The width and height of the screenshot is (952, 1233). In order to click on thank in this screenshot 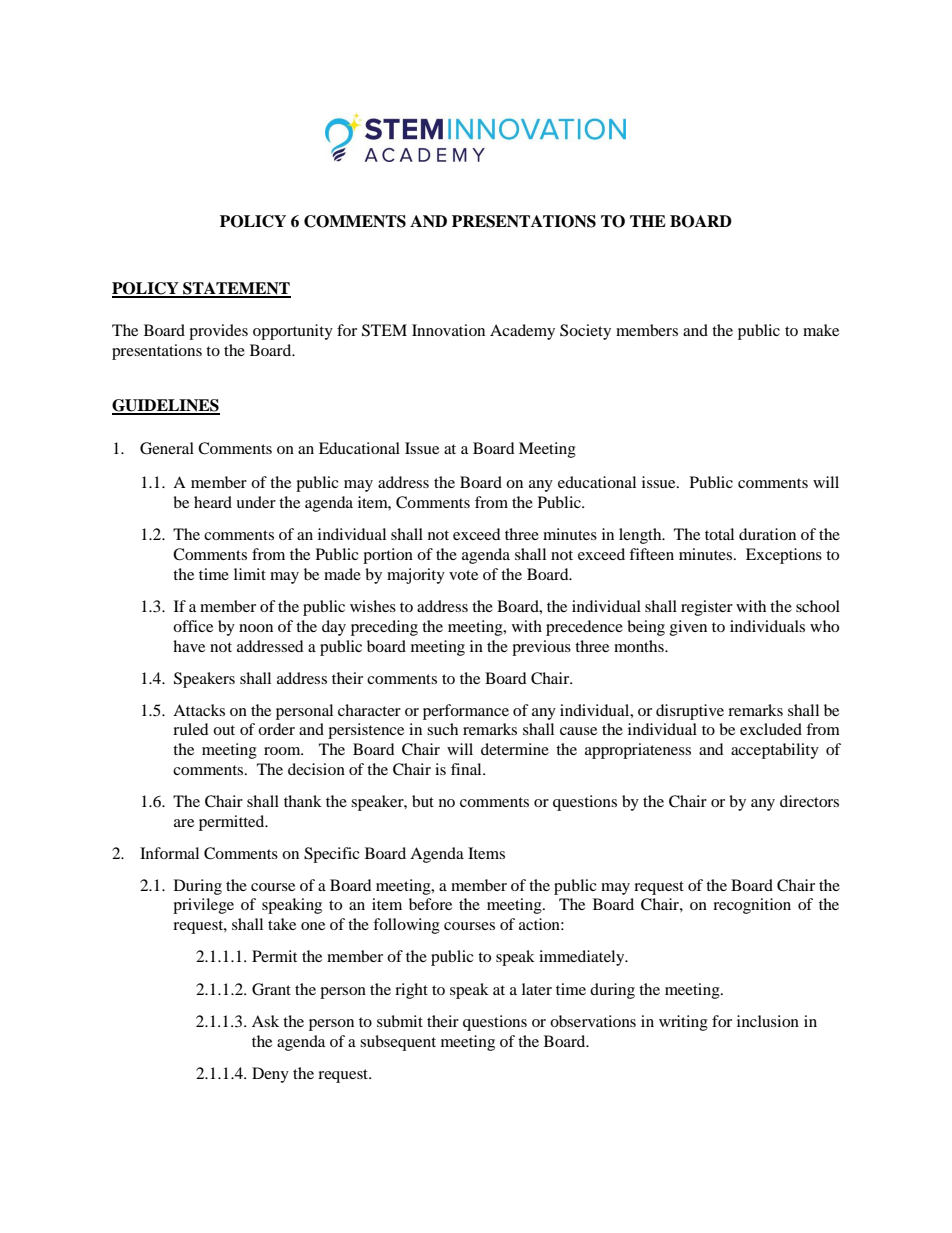, I will do `click(303, 801)`.
